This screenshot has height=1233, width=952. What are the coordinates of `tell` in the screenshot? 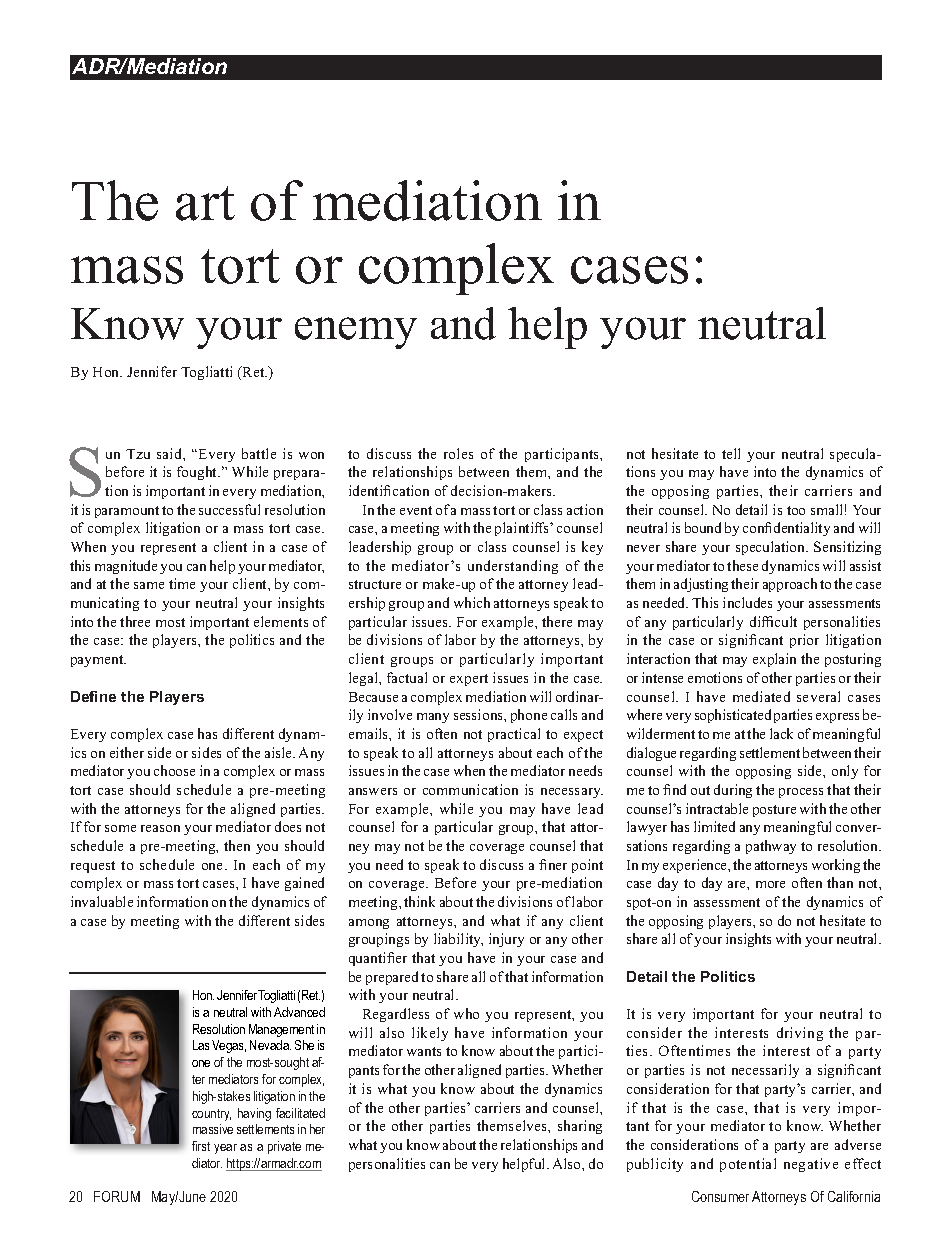 It's located at (731, 453).
